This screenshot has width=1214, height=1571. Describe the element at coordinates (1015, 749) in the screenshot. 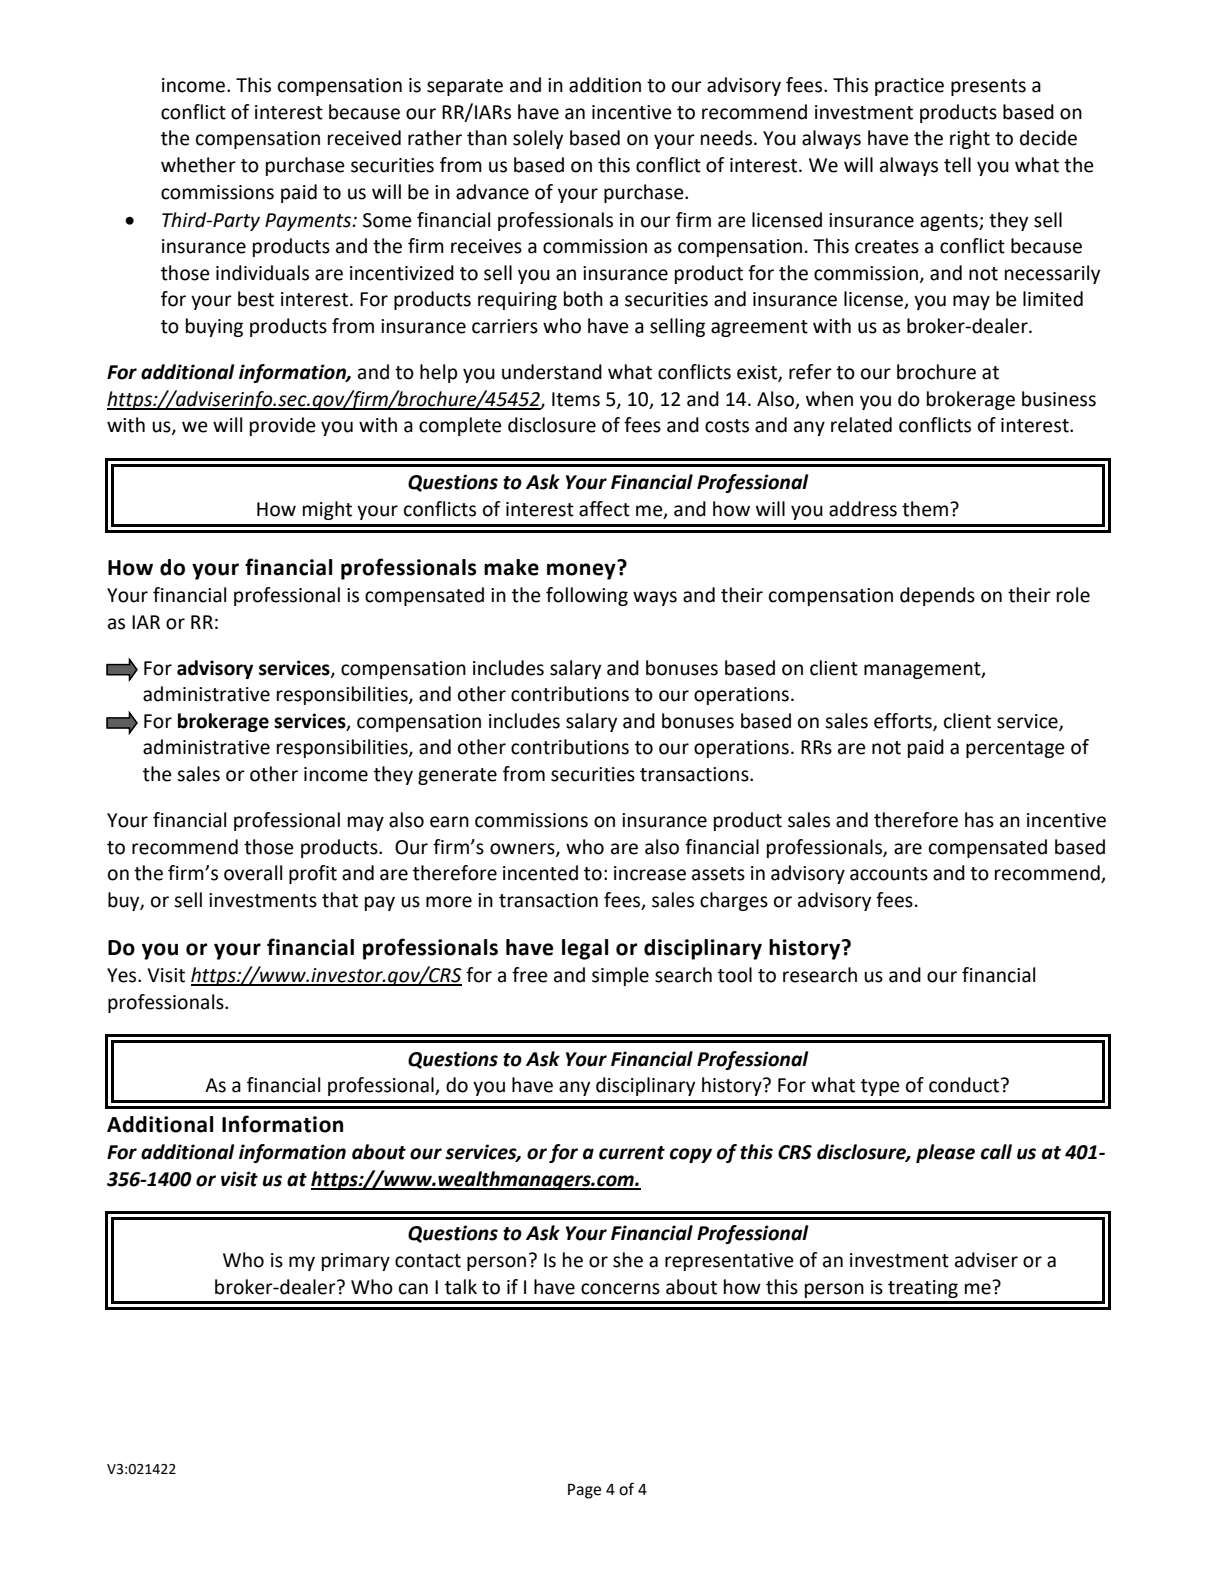

I see `percentage` at that location.
